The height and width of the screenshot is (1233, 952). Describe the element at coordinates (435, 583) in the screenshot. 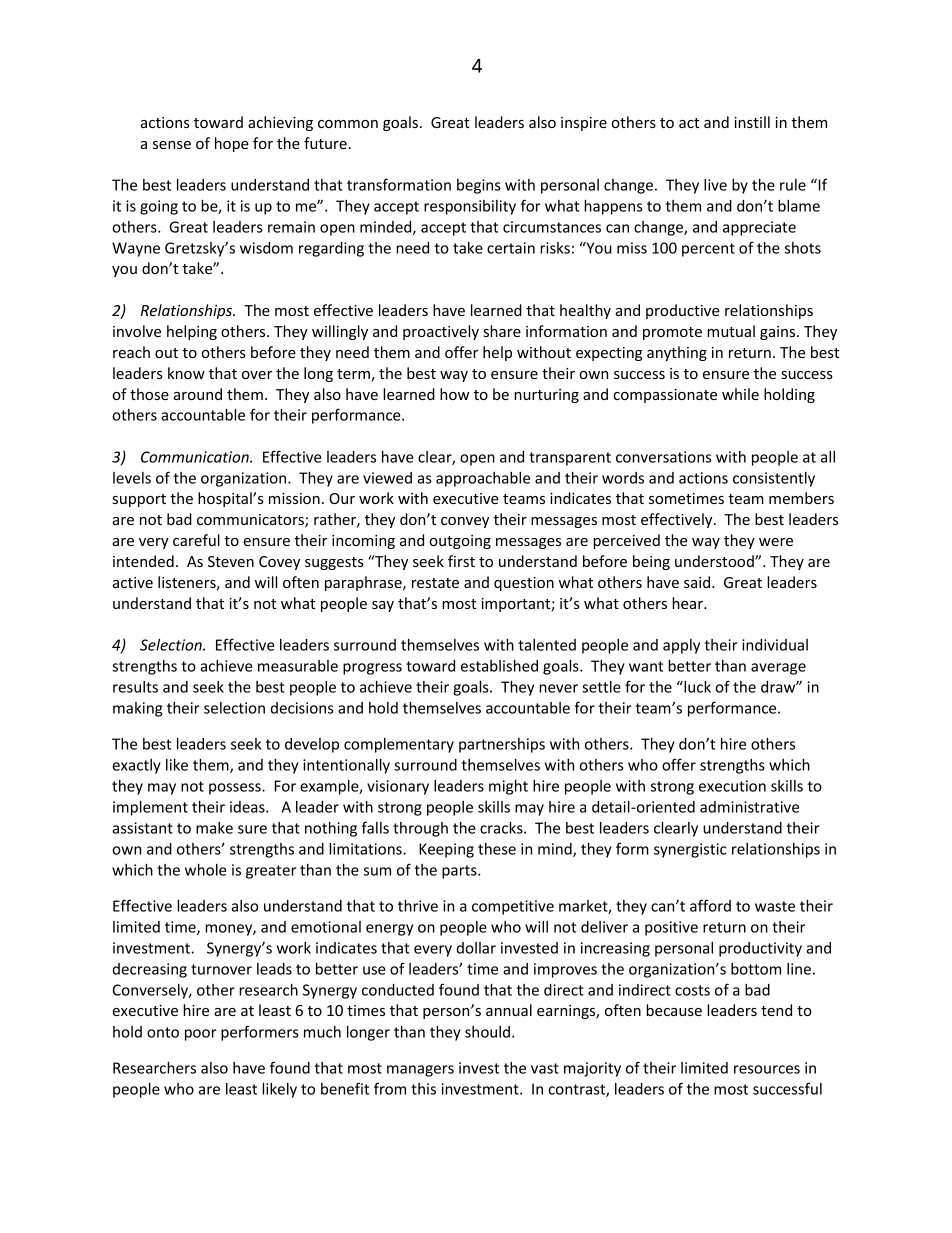

I see `restate` at that location.
